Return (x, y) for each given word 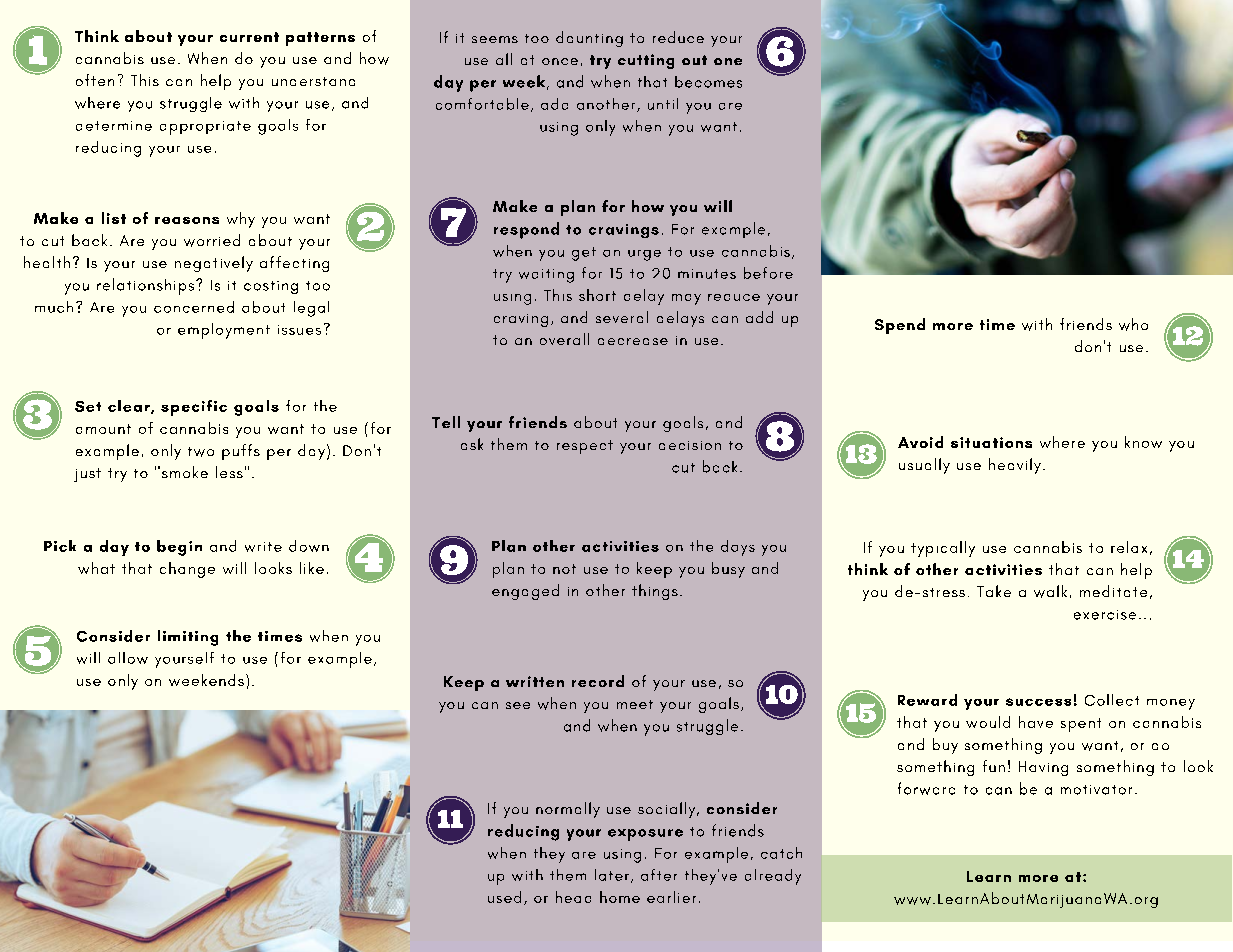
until (663, 104)
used (504, 897)
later (612, 875)
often (95, 80)
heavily (1015, 466)
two (201, 452)
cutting (646, 61)
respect (585, 447)
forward (926, 788)
